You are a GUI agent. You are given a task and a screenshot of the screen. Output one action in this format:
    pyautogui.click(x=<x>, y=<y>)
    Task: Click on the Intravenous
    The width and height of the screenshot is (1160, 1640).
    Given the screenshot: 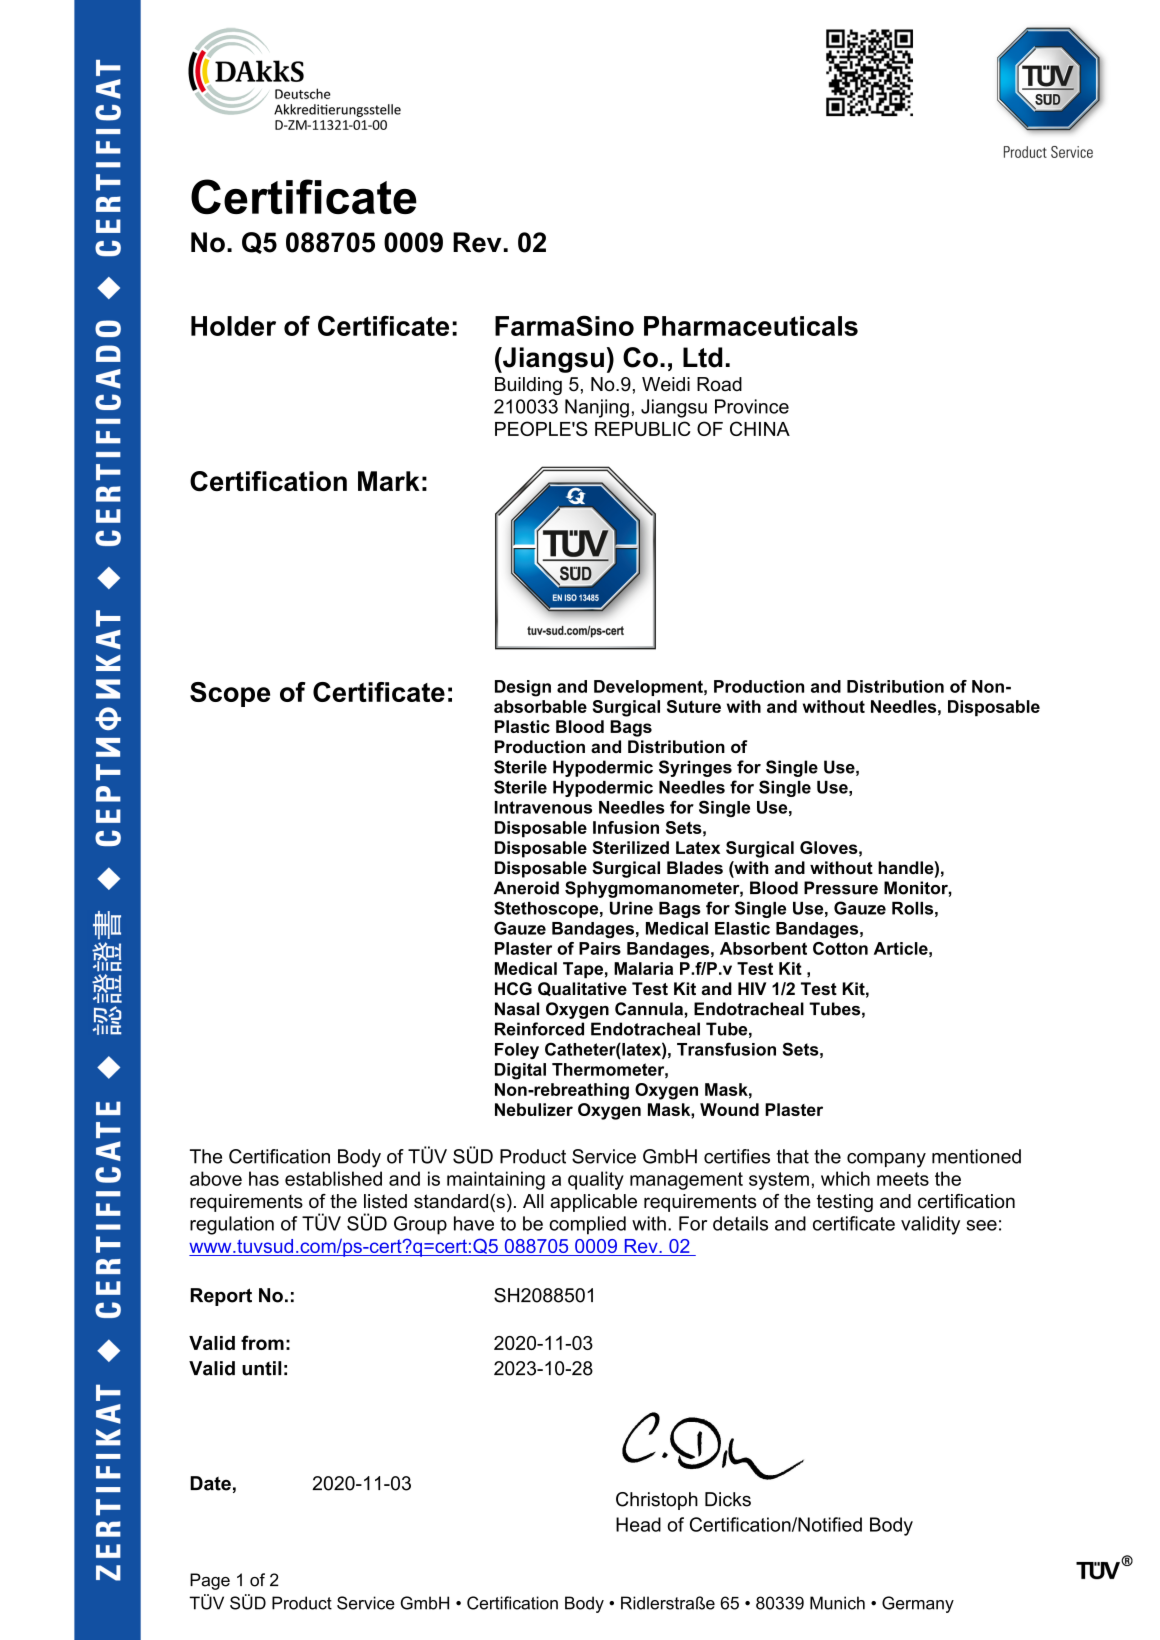 What is the action you would take?
    pyautogui.click(x=543, y=807)
